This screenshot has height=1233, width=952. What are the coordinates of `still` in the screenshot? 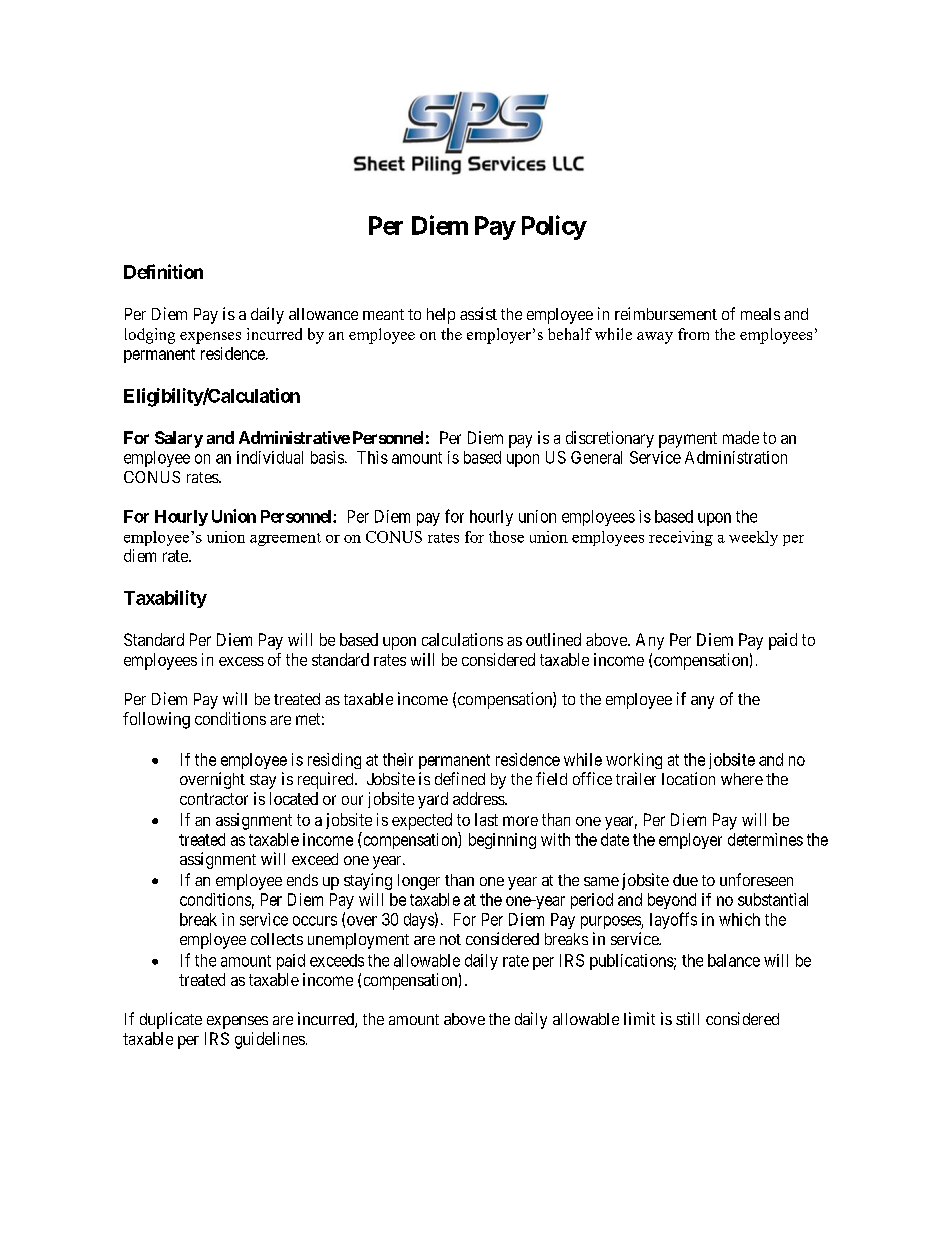 It's located at (687, 1018).
